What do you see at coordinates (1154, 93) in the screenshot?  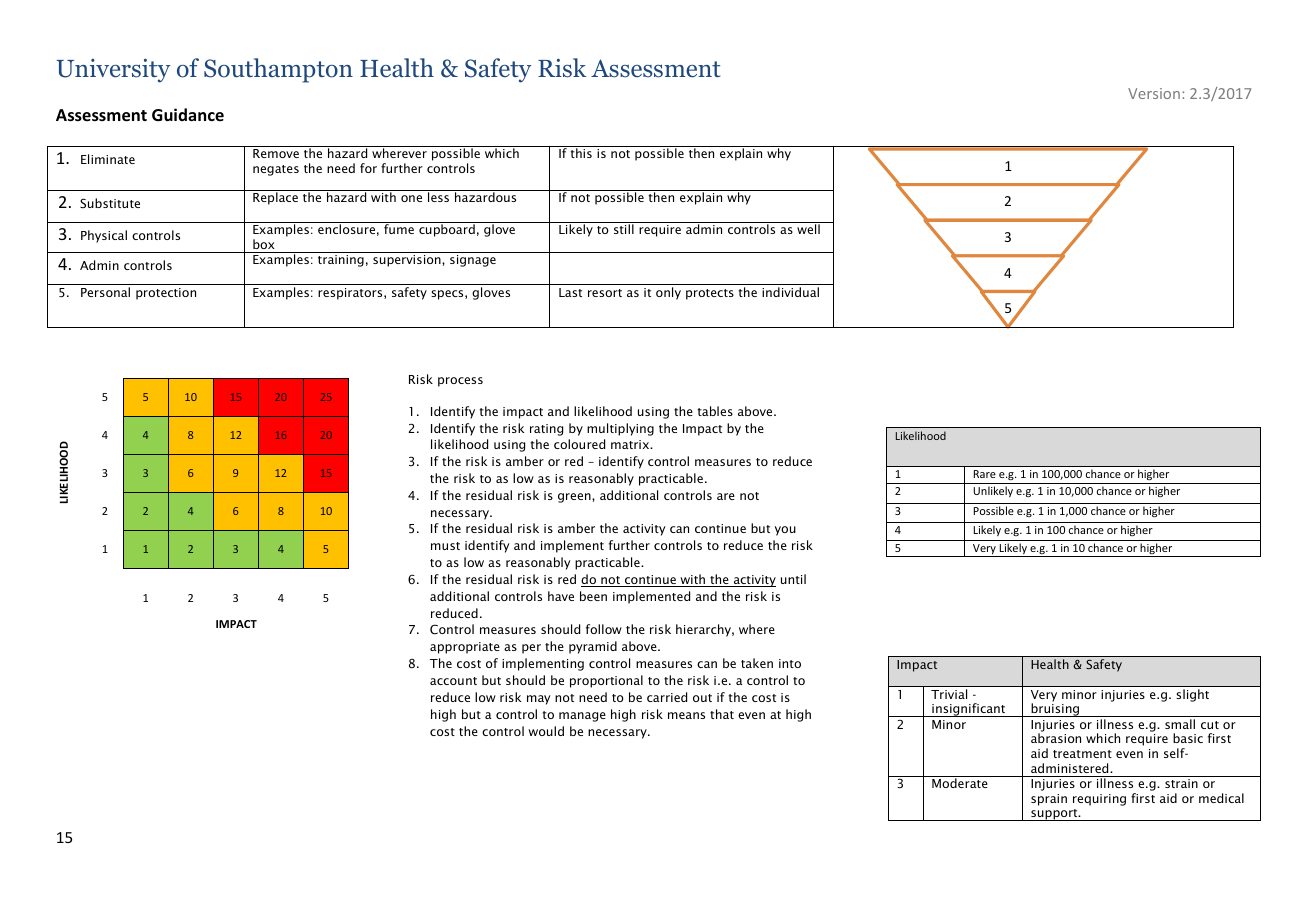 I see `Version` at bounding box center [1154, 93].
